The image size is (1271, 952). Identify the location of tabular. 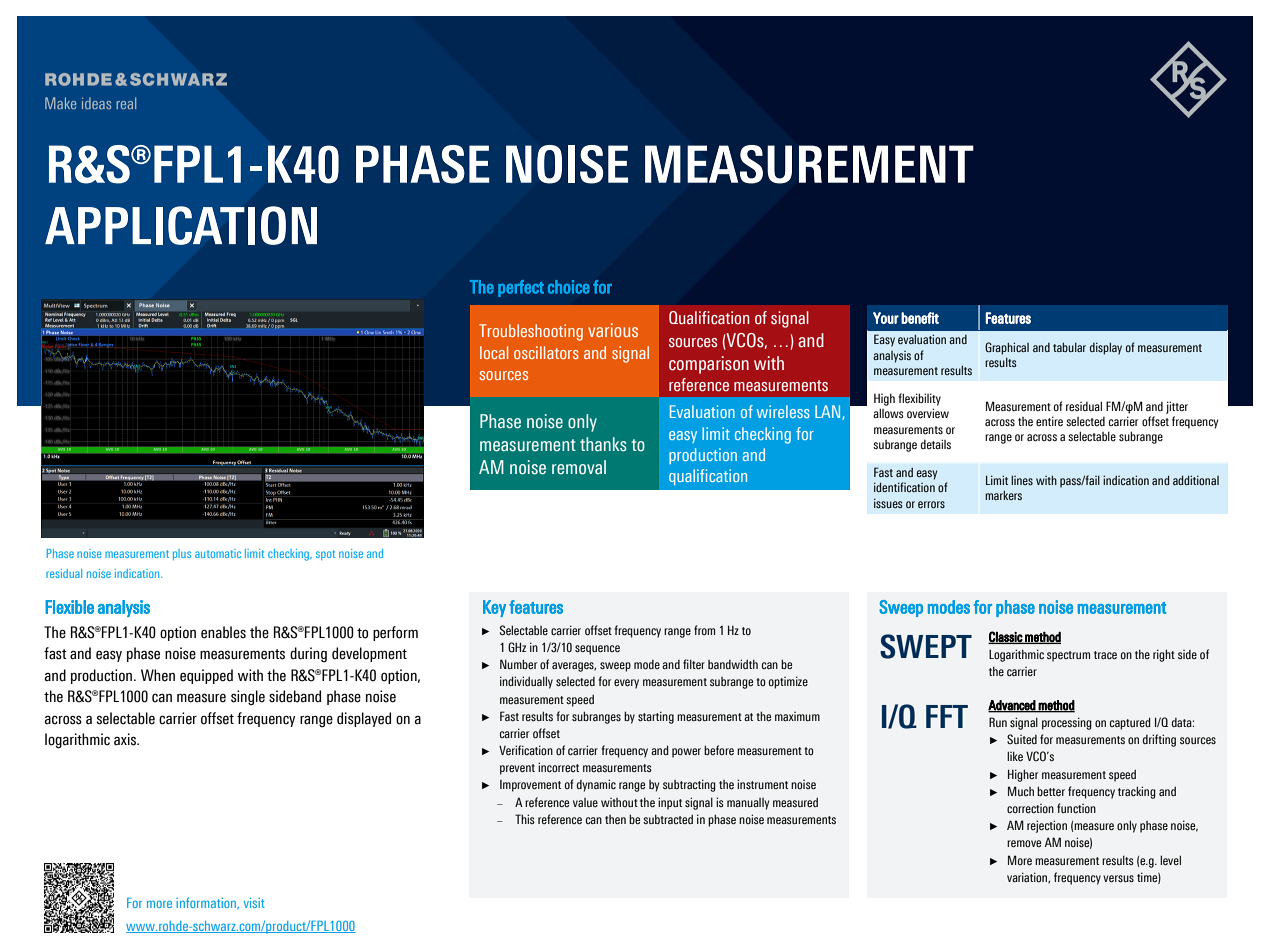
(1069, 347).
